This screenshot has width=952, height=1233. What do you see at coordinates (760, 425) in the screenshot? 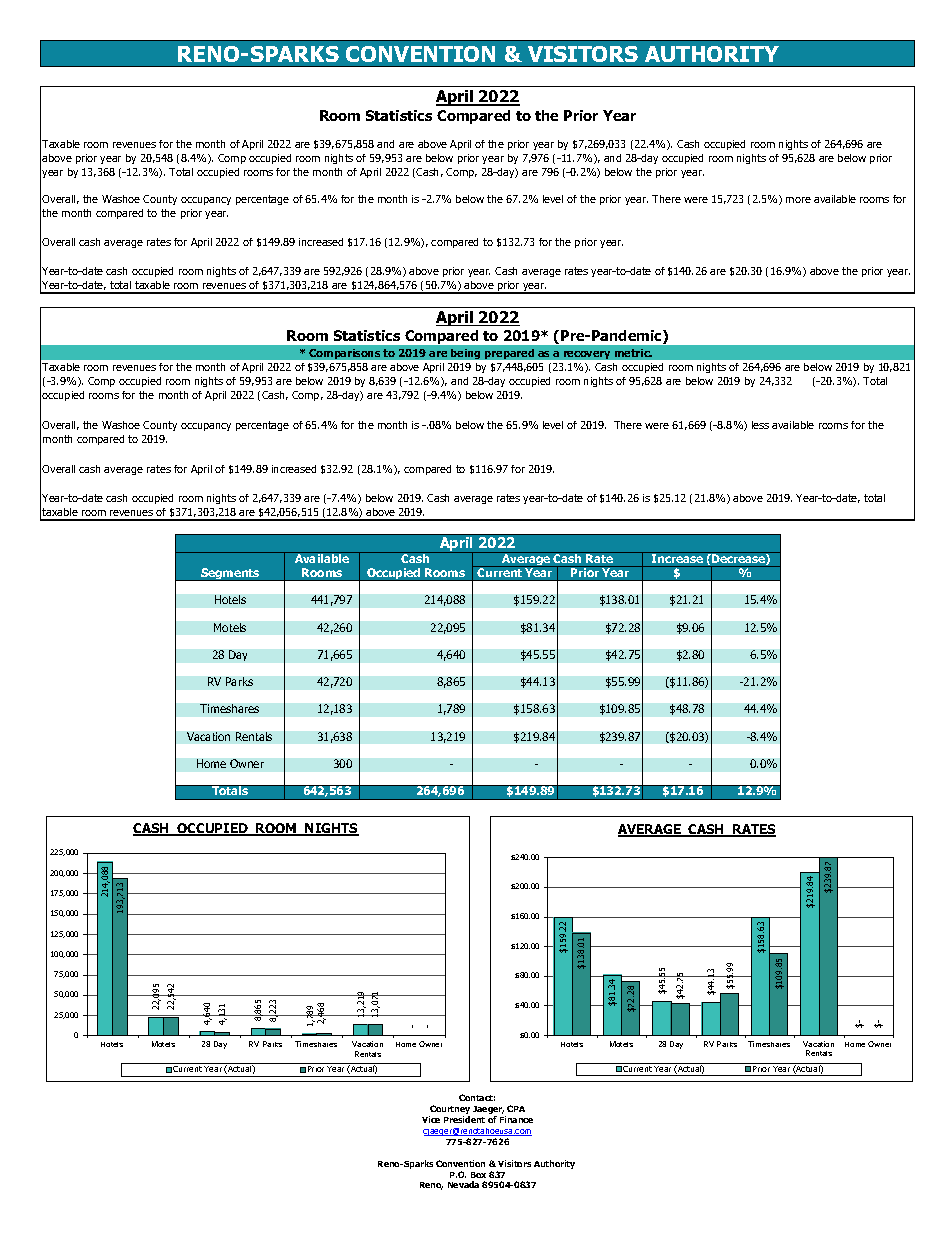
I see `less` at bounding box center [760, 425].
